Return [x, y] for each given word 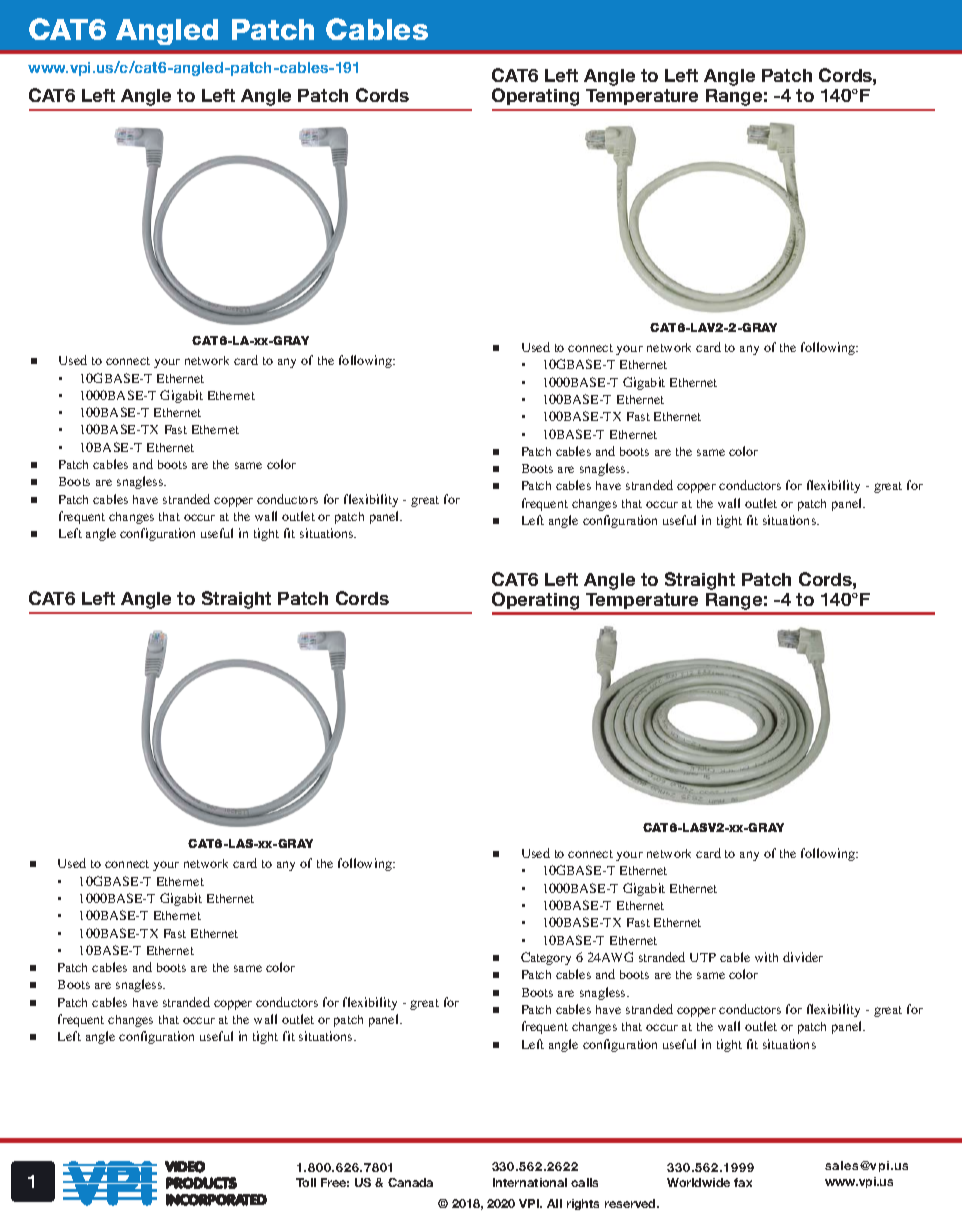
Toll [306, 1182]
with [766, 957]
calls [584, 1182]
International [530, 1182]
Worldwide [698, 1182]
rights [583, 1204]
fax [743, 1182]
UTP [703, 957]
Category [546, 958]
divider [803, 957]
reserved [631, 1203]
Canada [410, 1182]
